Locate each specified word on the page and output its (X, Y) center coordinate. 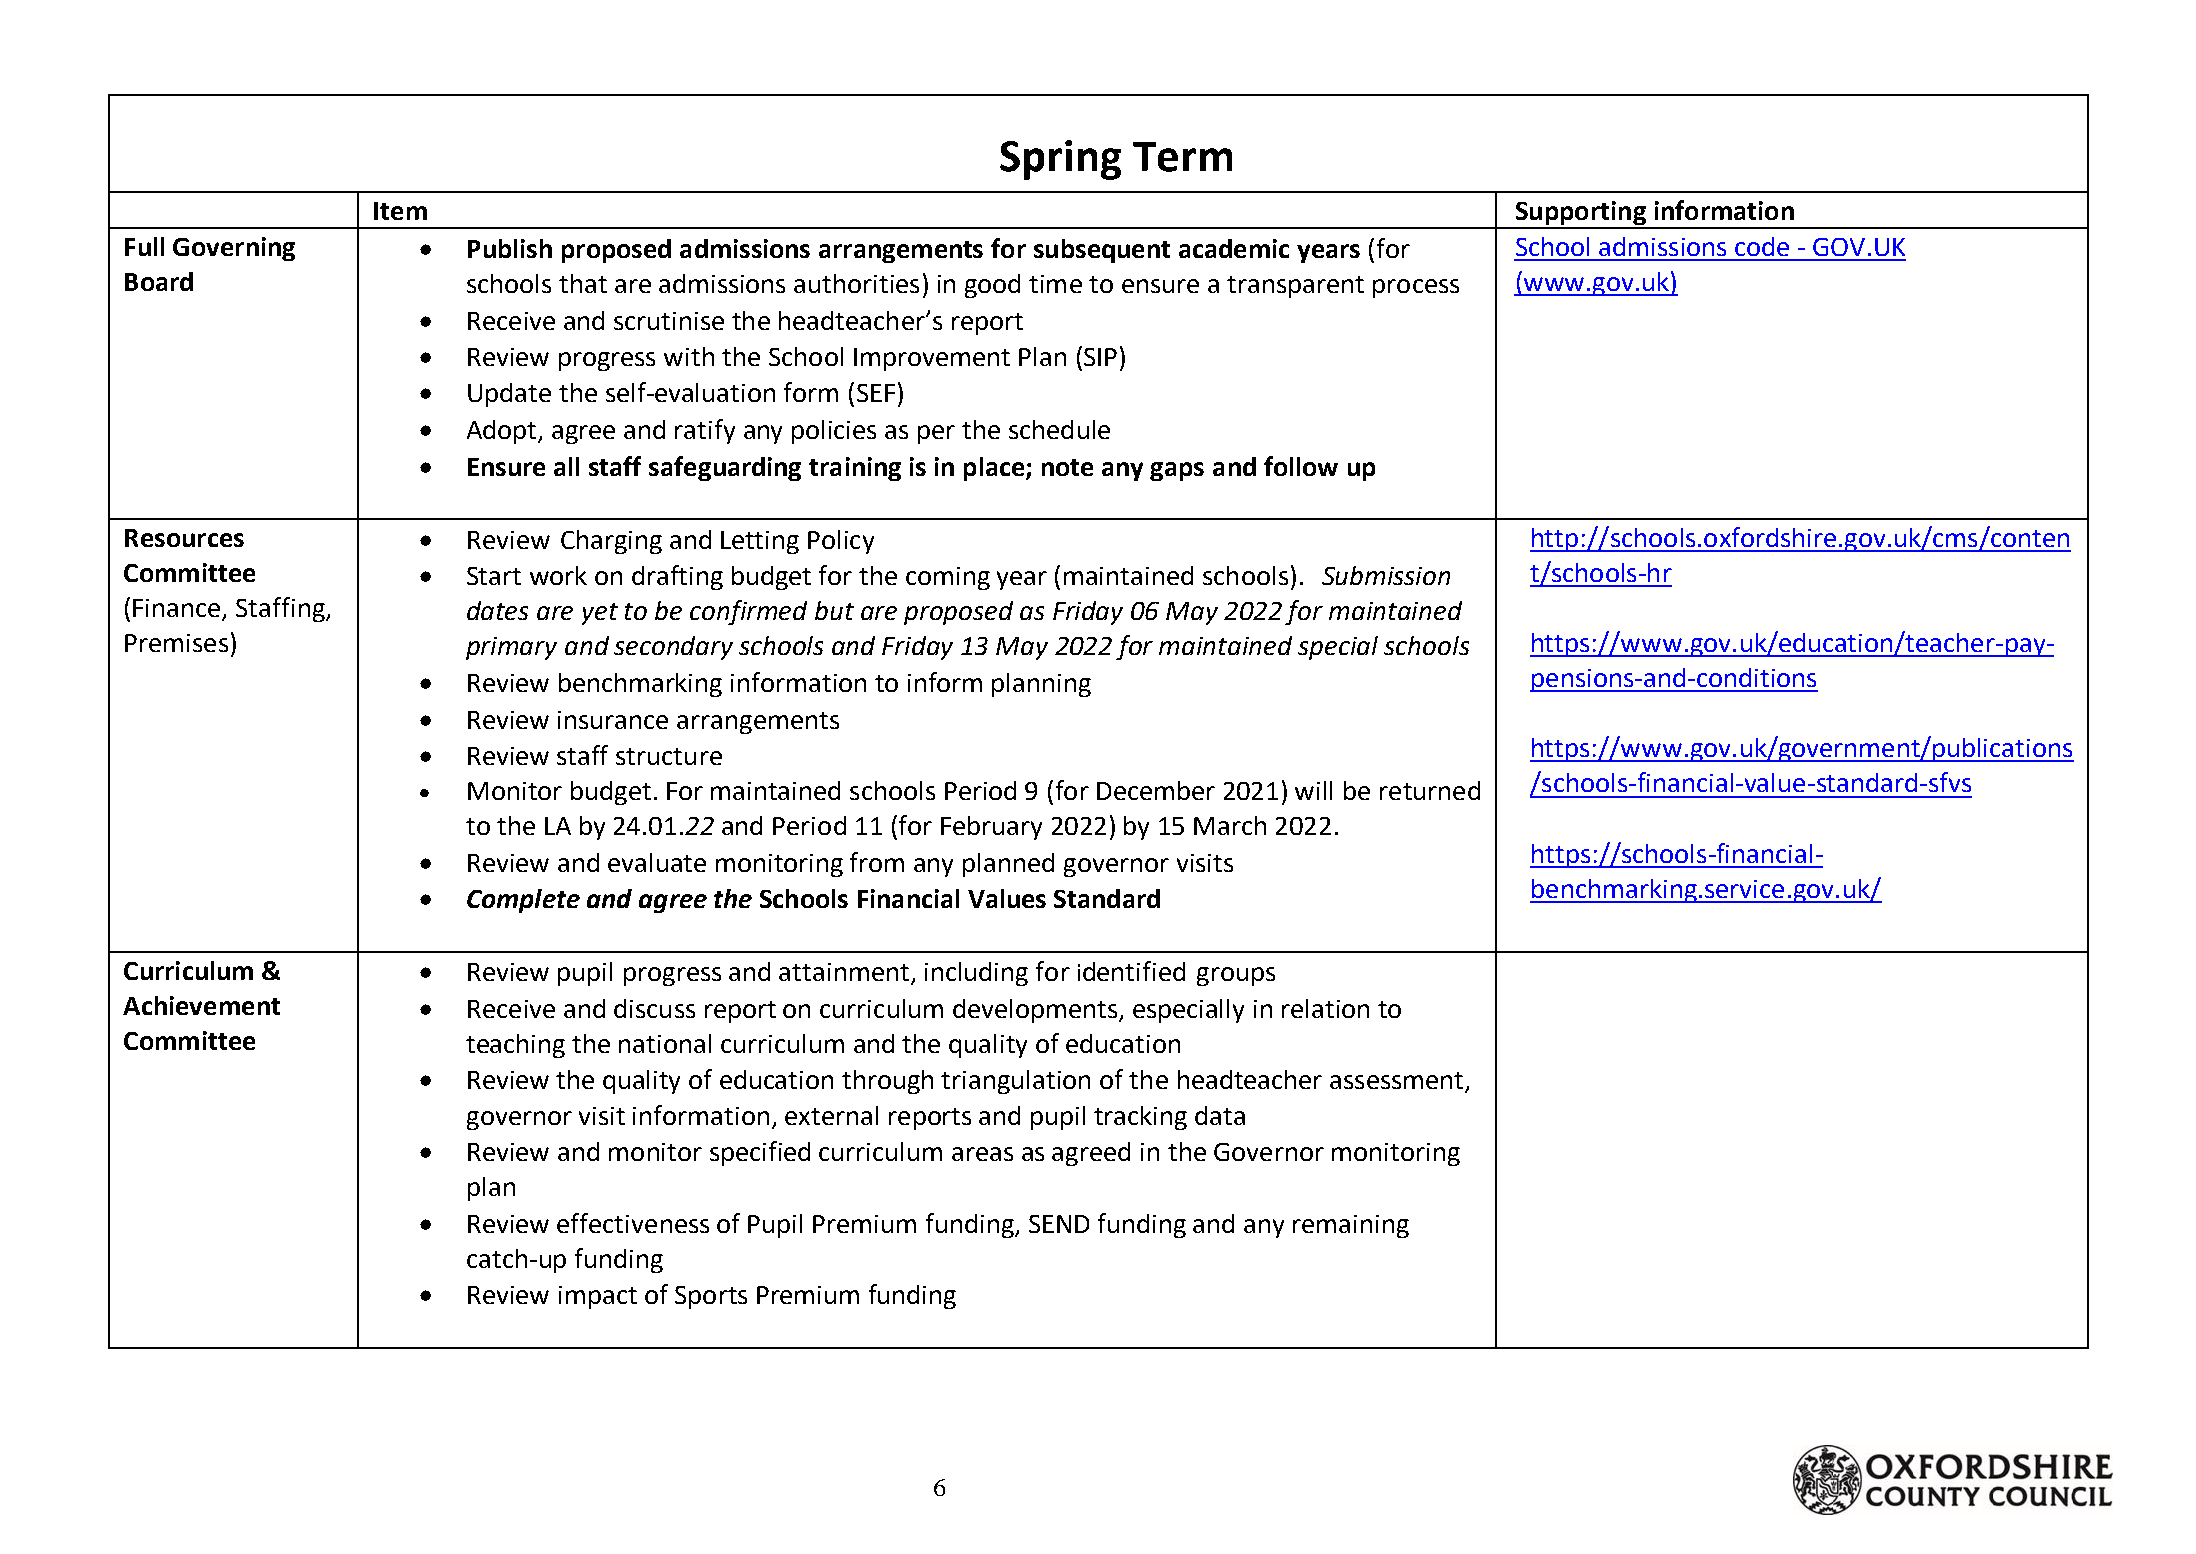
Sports (711, 1297)
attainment (844, 972)
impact (598, 1297)
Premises (176, 643)
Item (400, 211)
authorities (856, 283)
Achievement (201, 1005)
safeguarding (725, 468)
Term (1182, 157)
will (1313, 790)
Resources (184, 538)
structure (669, 756)
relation (1325, 1008)
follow (1301, 466)
